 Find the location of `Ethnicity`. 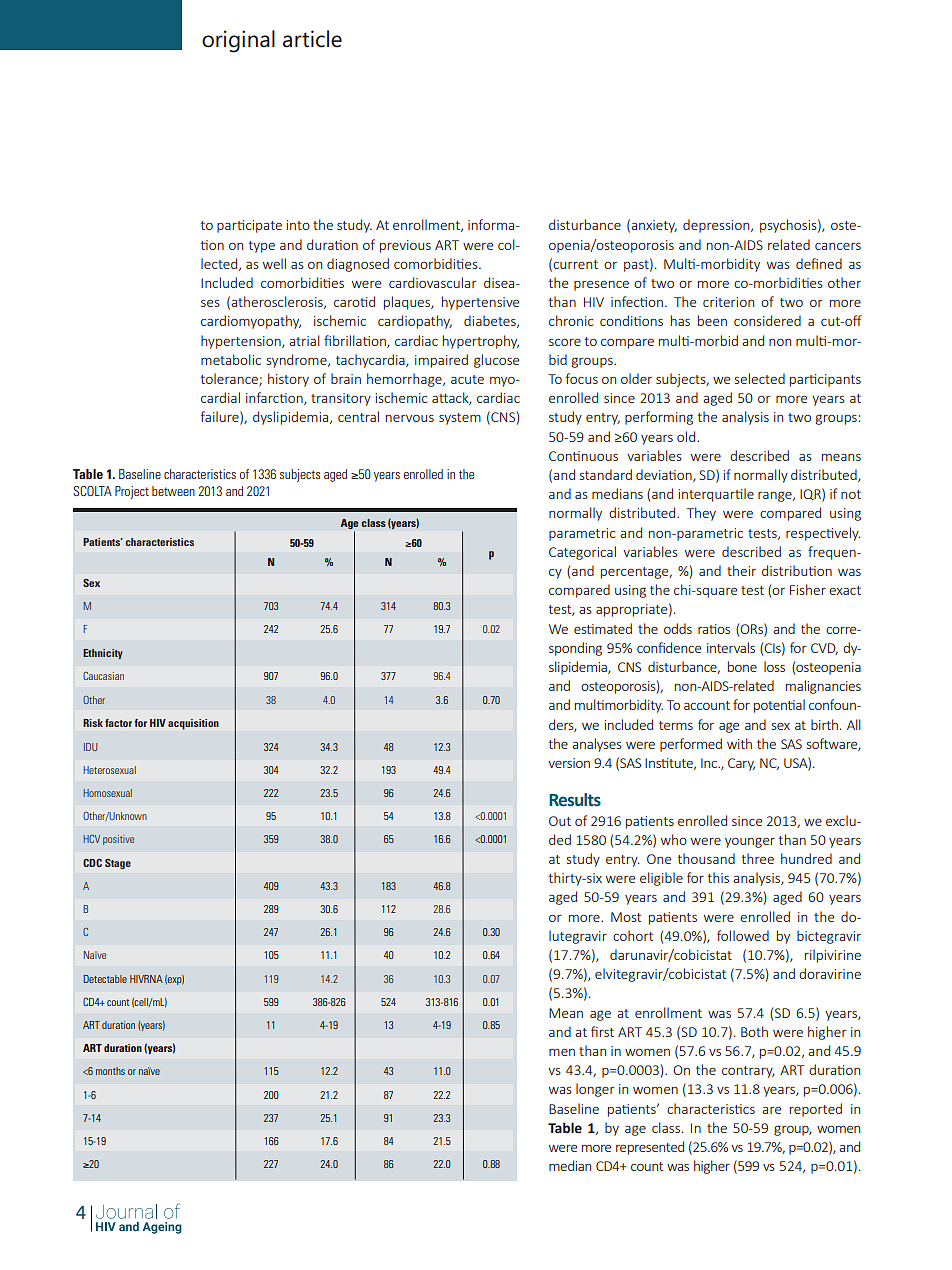

Ethnicity is located at coordinates (103, 654).
